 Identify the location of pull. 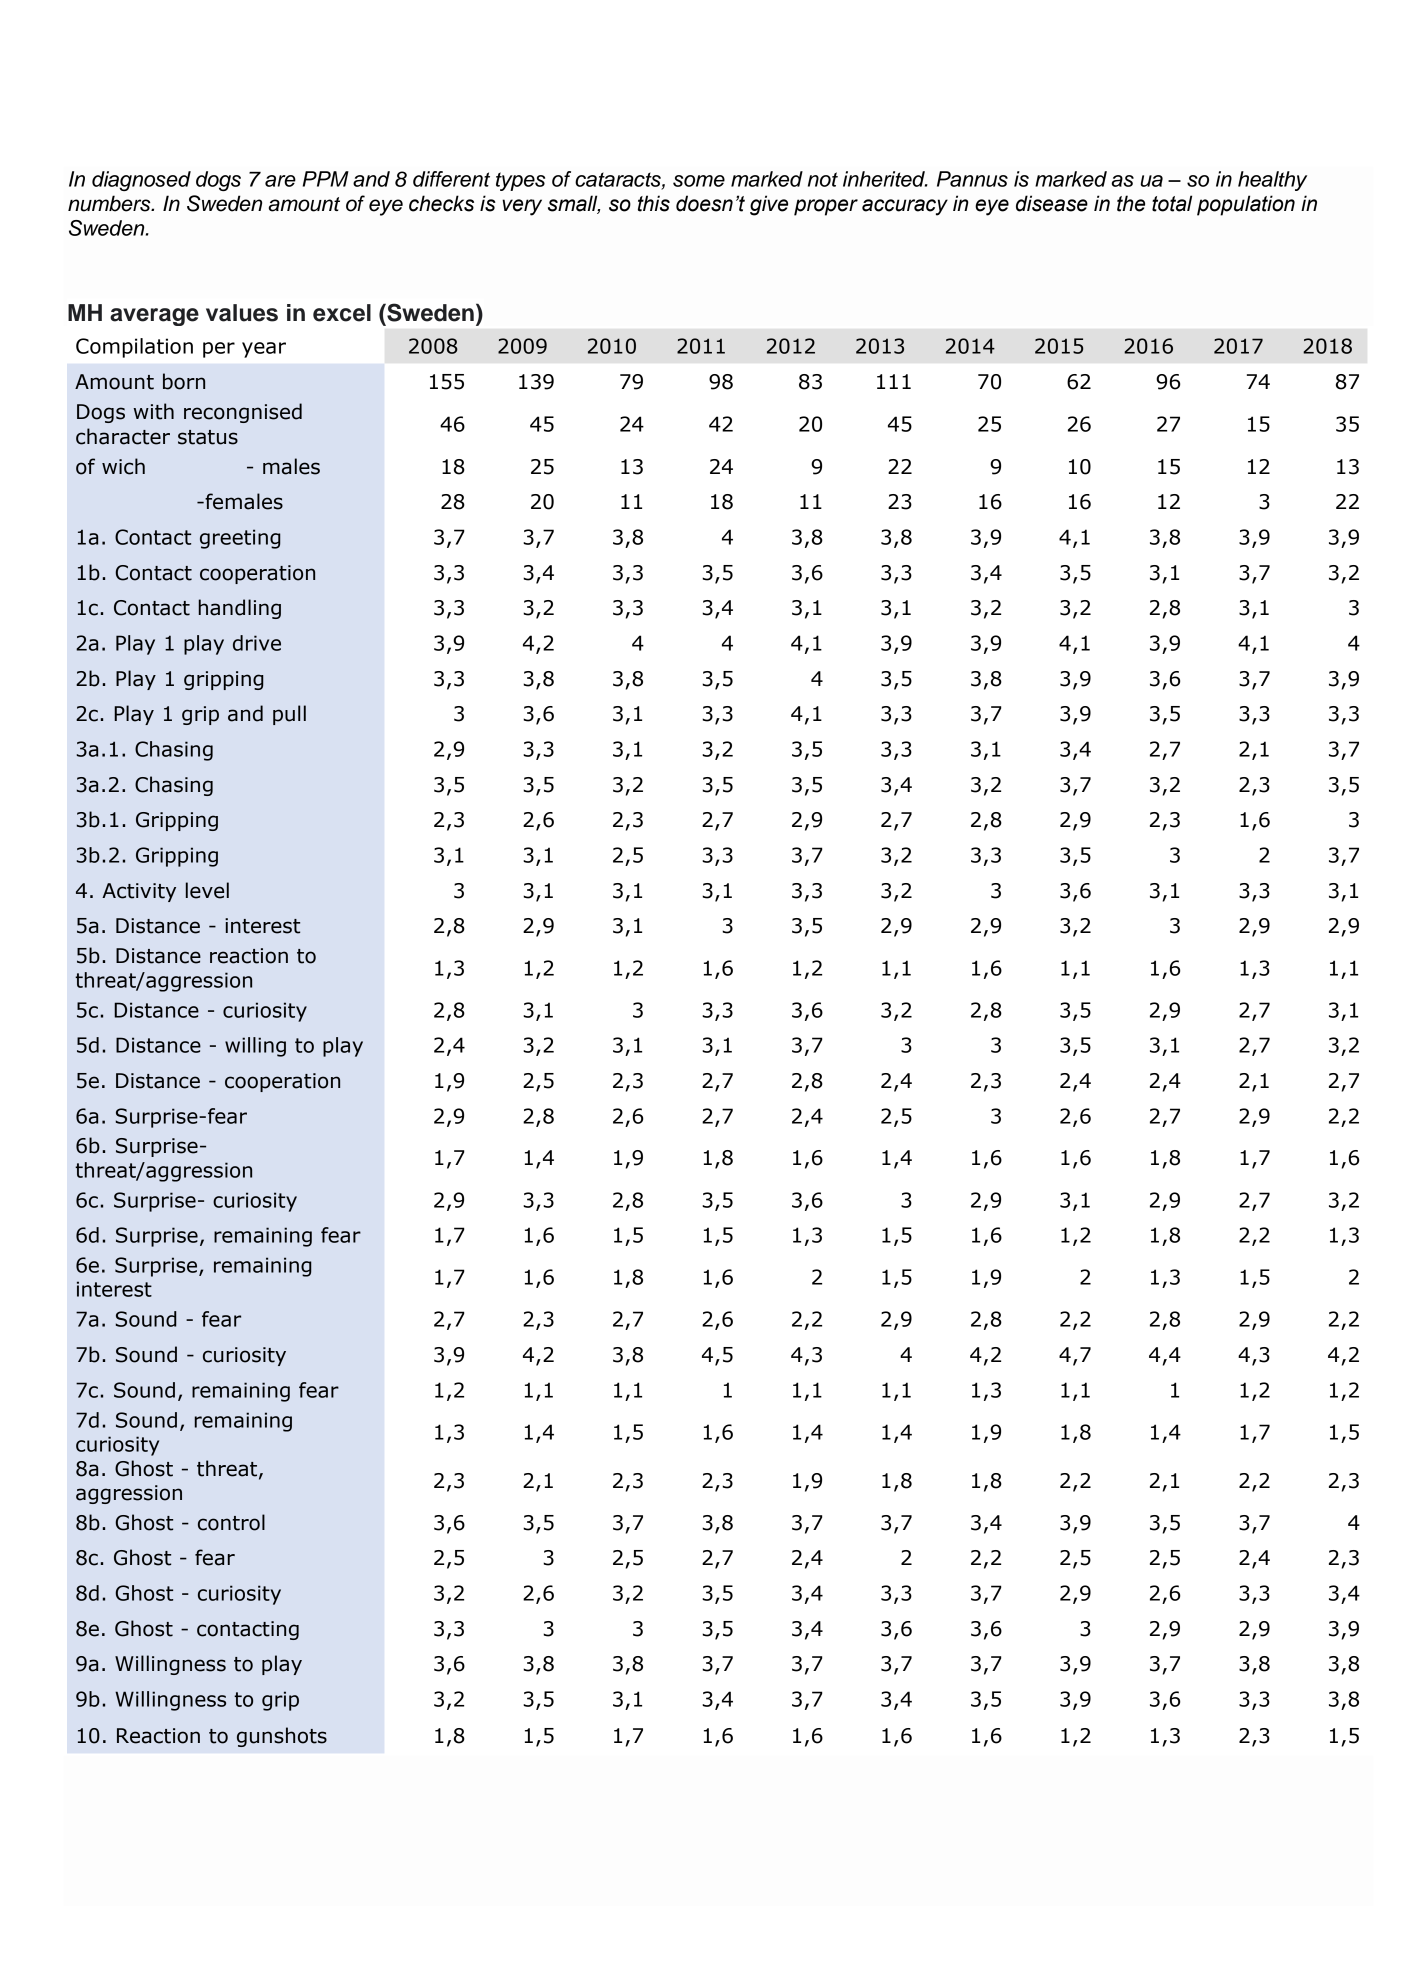
(289, 715).
